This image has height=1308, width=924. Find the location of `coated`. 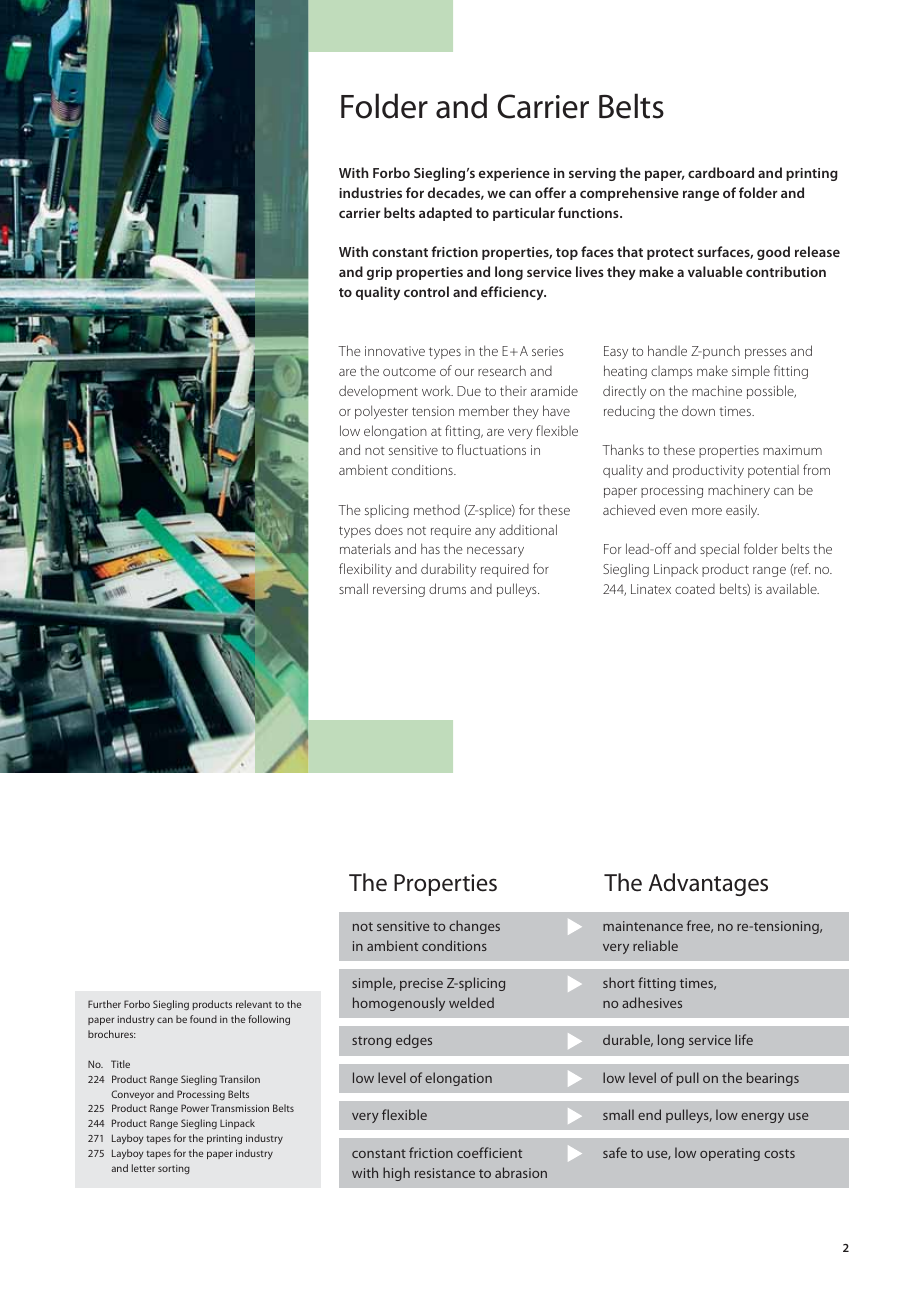

coated is located at coordinates (695, 589).
